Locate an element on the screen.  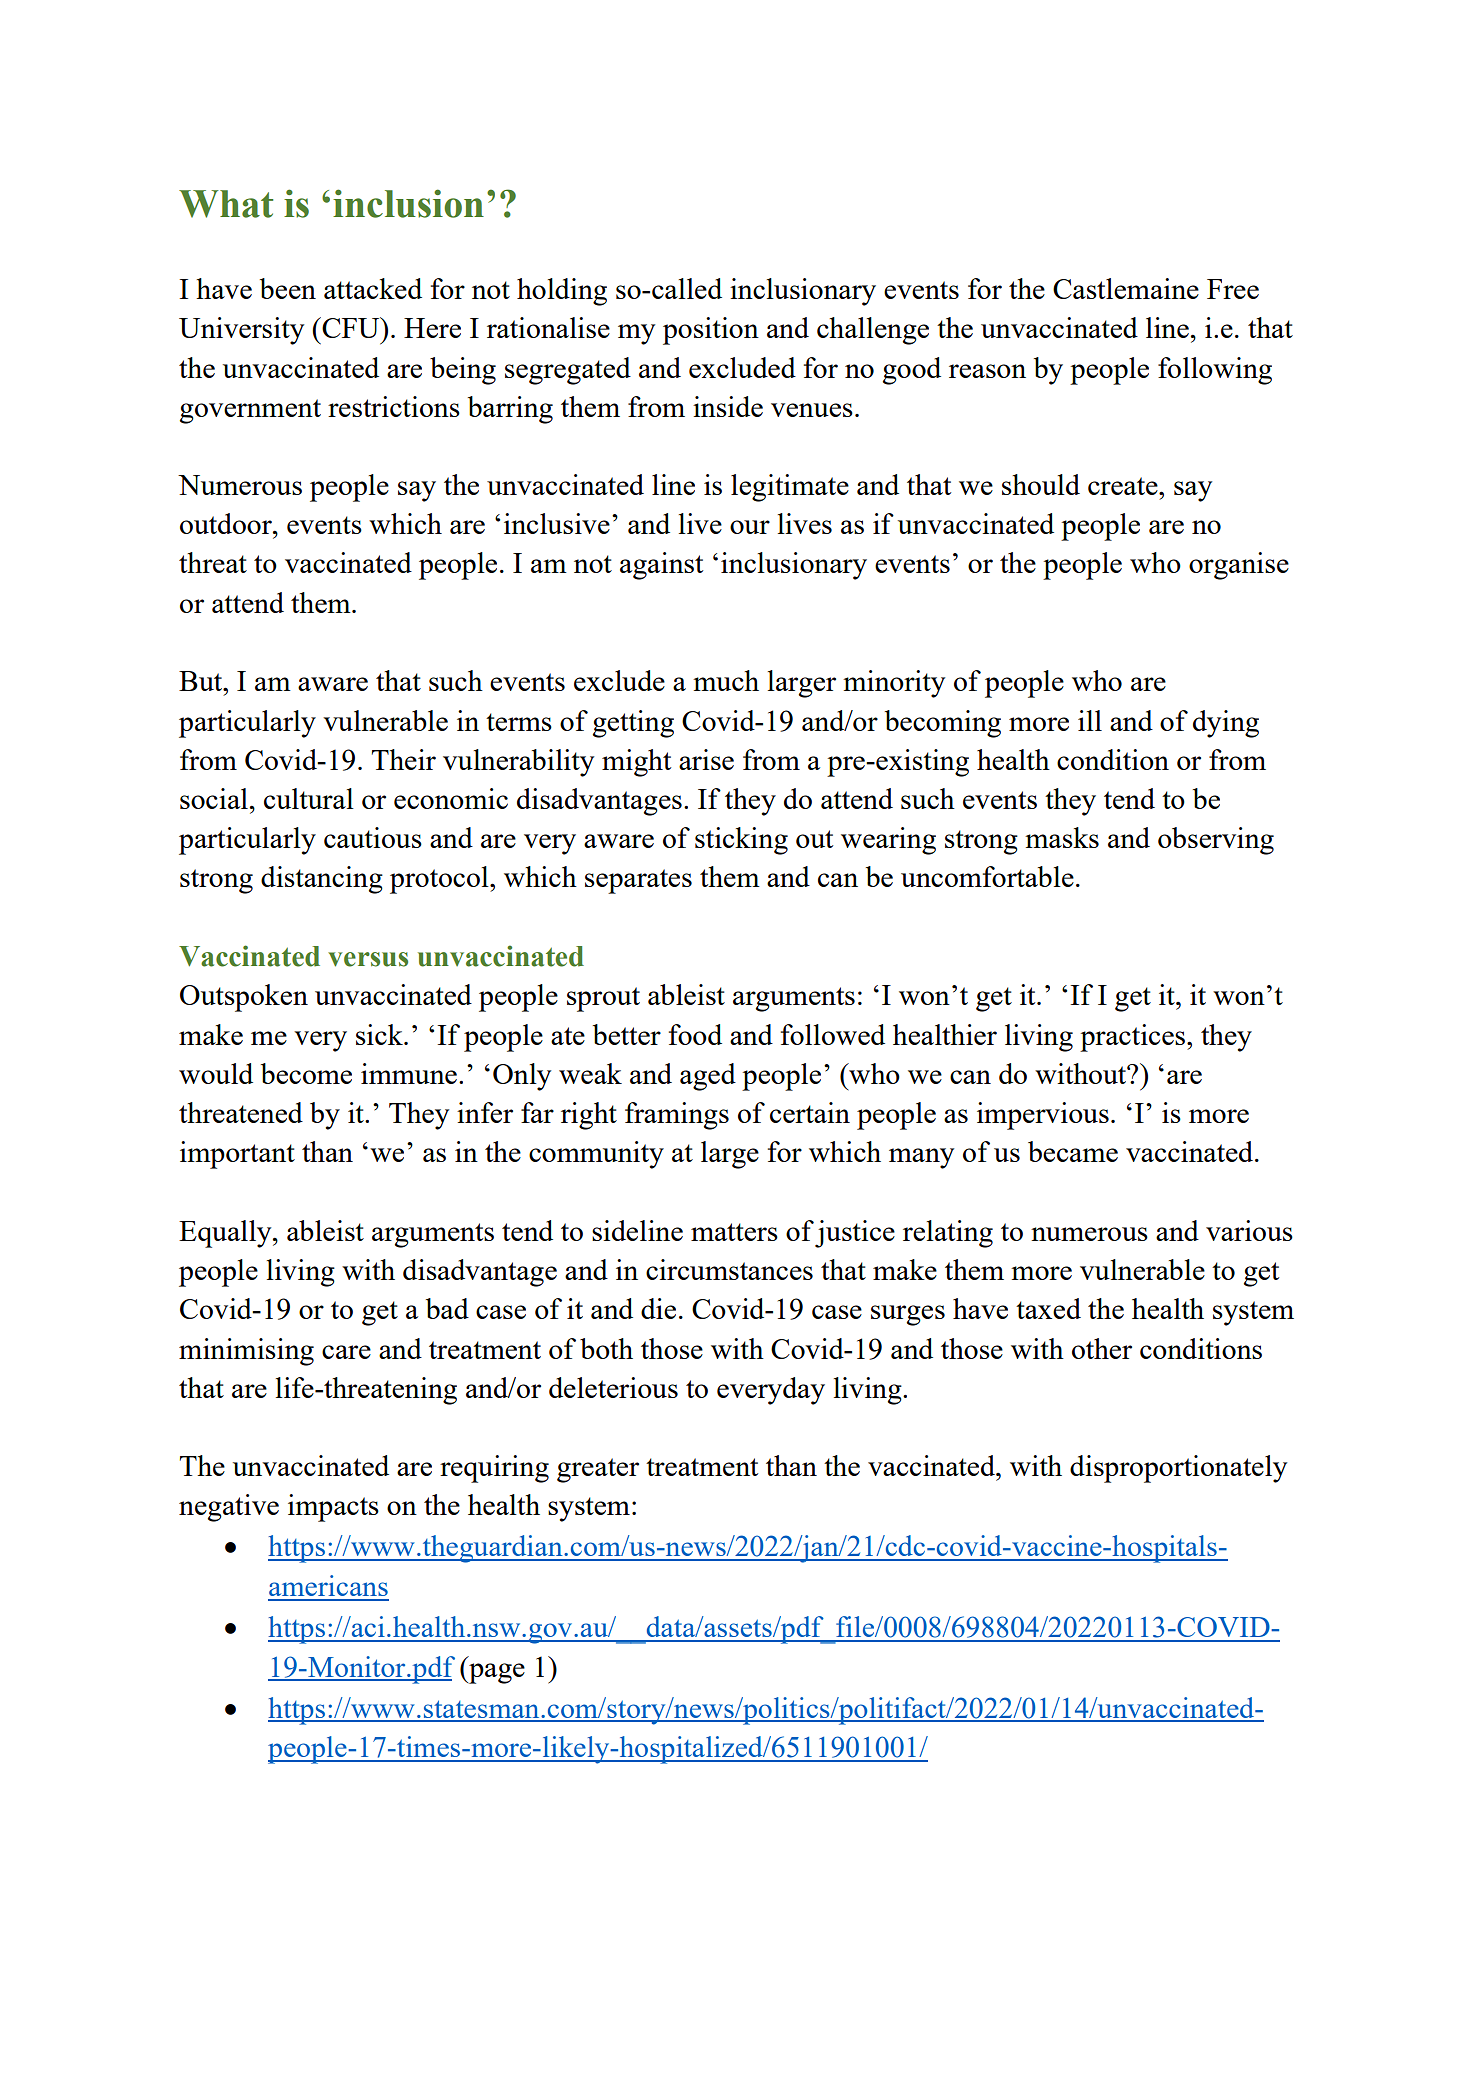
masks is located at coordinates (1062, 837).
